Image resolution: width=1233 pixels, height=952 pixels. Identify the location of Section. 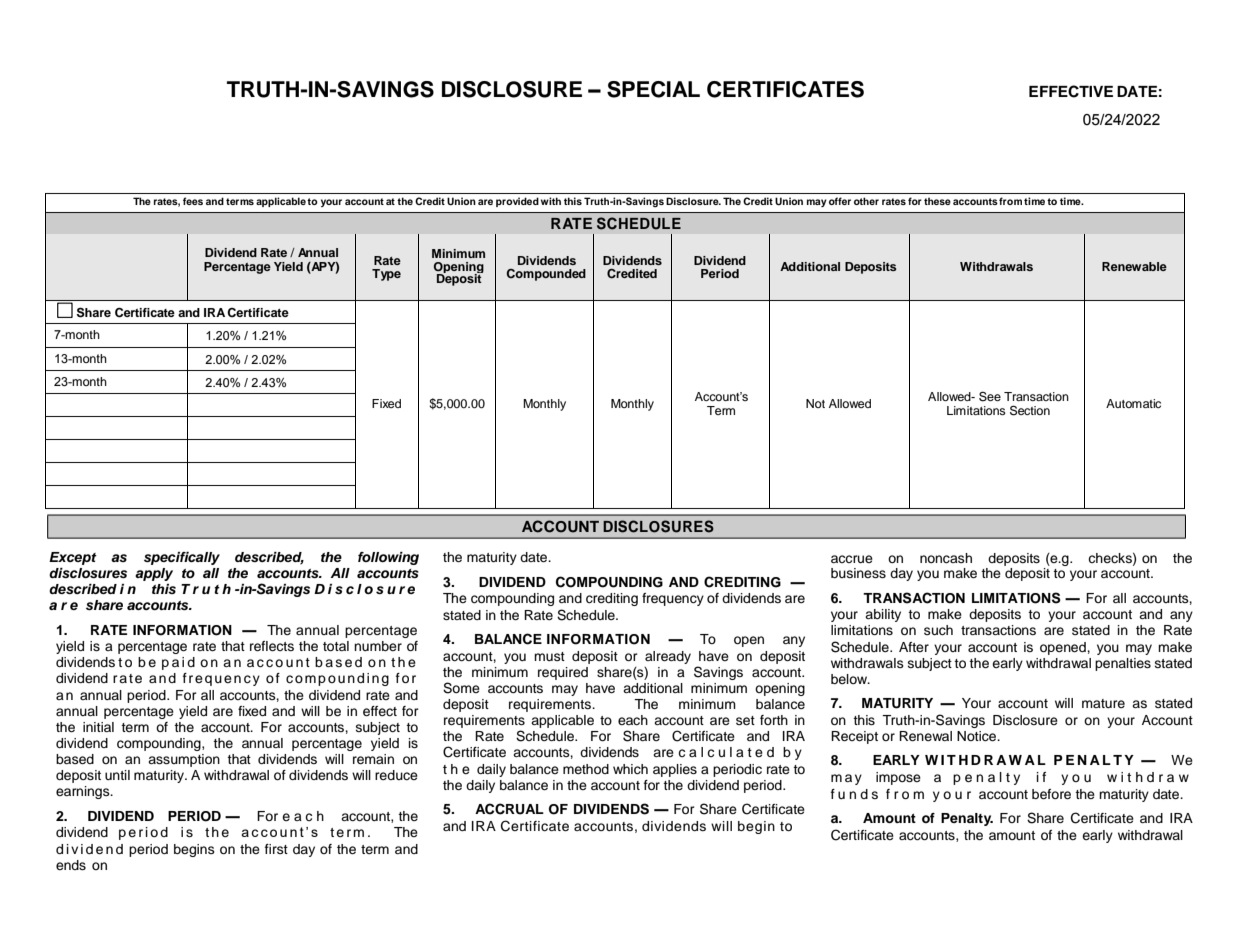
(1030, 410).
